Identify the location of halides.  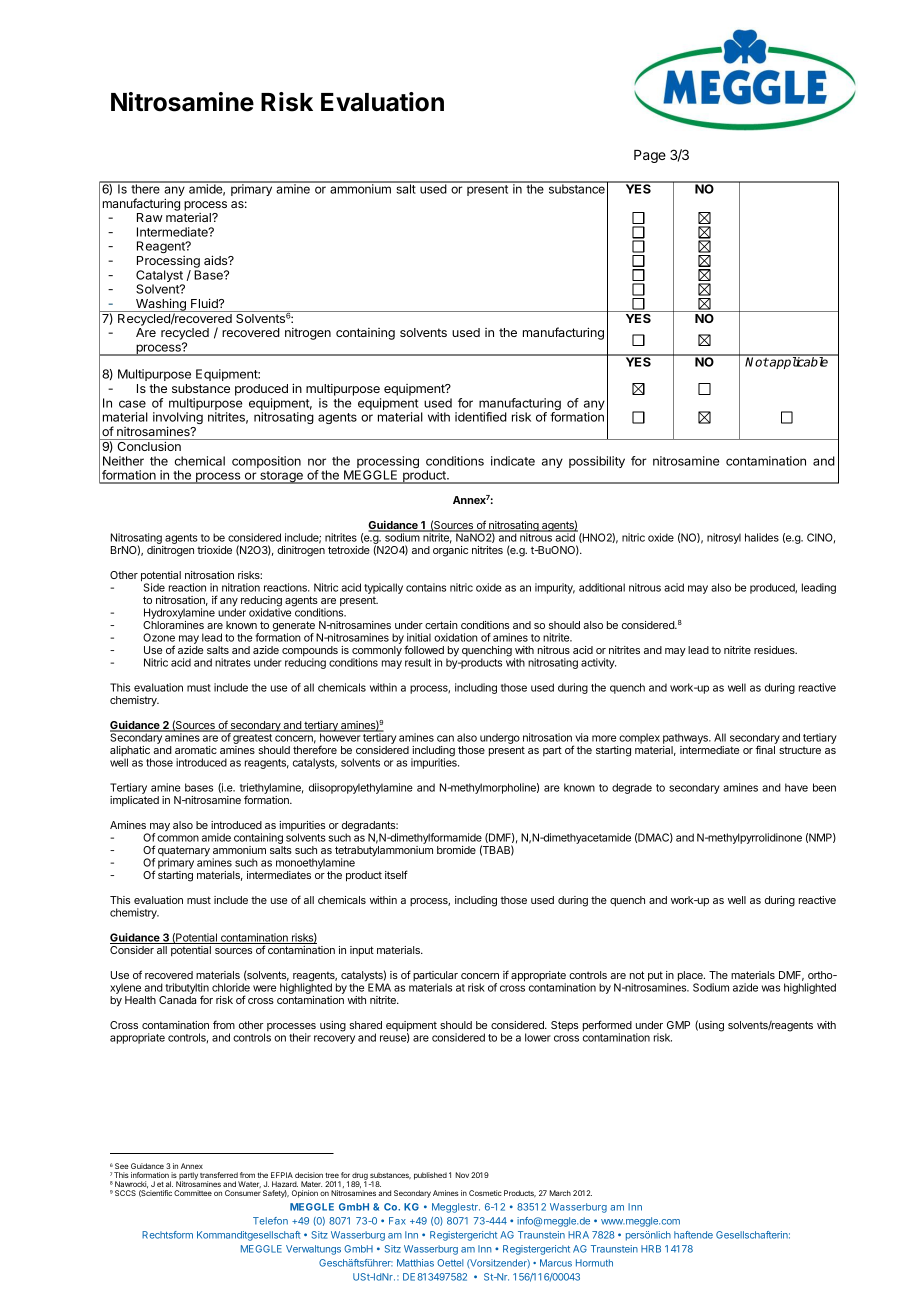
(762, 537).
